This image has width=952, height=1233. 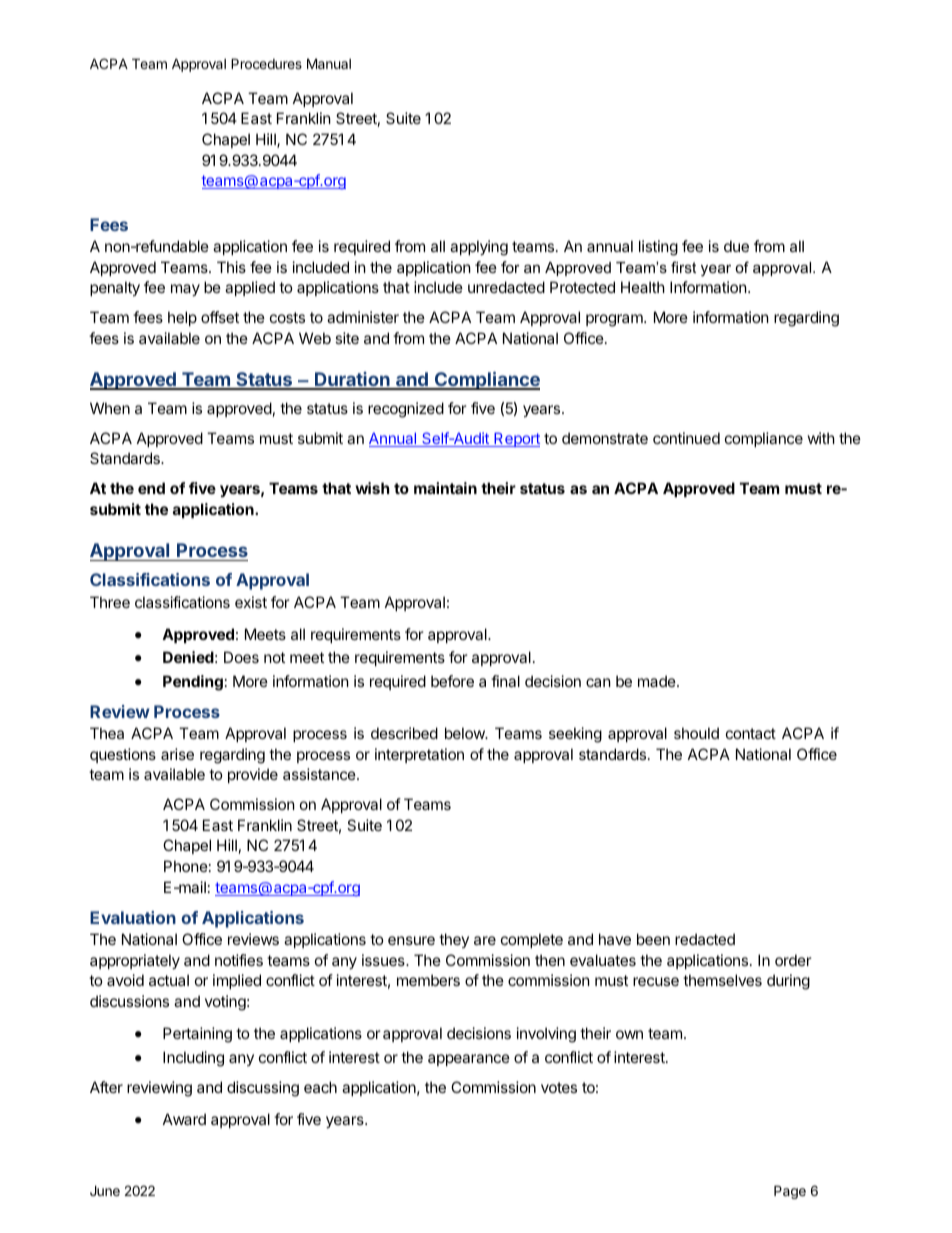 What do you see at coordinates (658, 681) in the image?
I see `made` at bounding box center [658, 681].
